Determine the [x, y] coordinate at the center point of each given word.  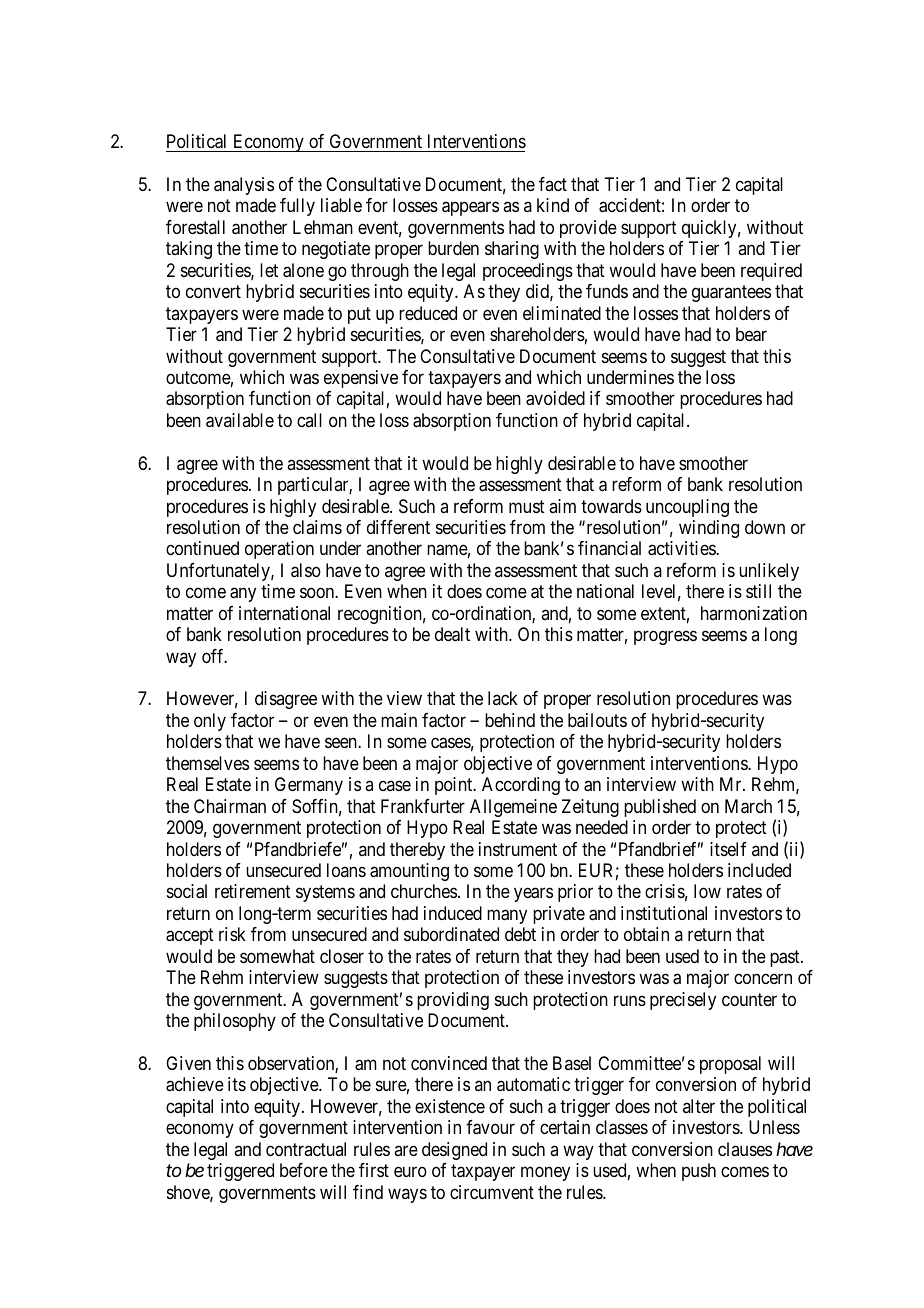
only [210, 722]
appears [470, 209]
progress [665, 638]
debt [520, 934]
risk [232, 934]
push [699, 1172]
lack [503, 698]
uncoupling [687, 508]
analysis [244, 186]
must [527, 506]
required [771, 272]
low [707, 891]
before [304, 1170]
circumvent [492, 1192]
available [240, 420]
